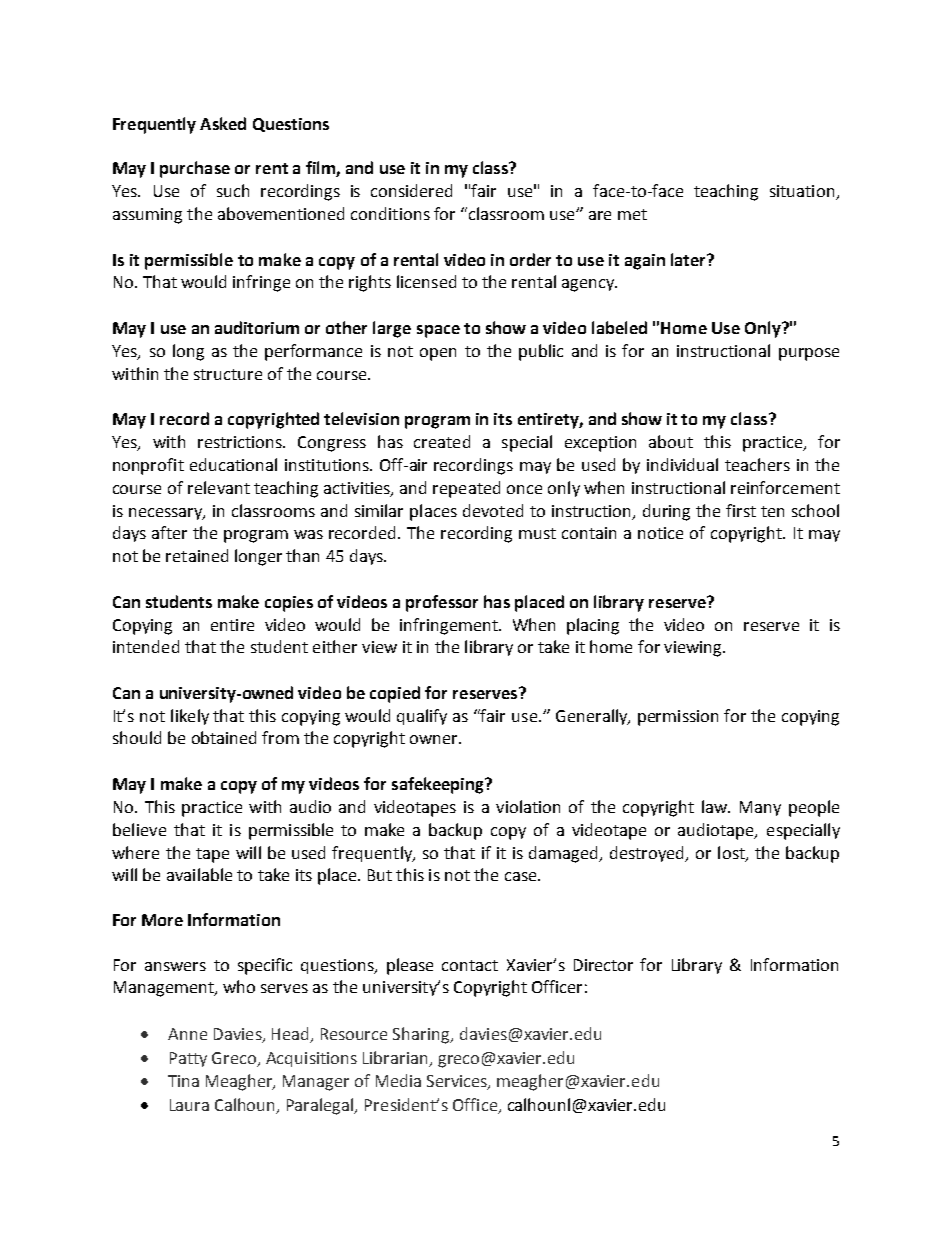  What do you see at coordinates (233, 464) in the page?
I see `educational` at bounding box center [233, 464].
